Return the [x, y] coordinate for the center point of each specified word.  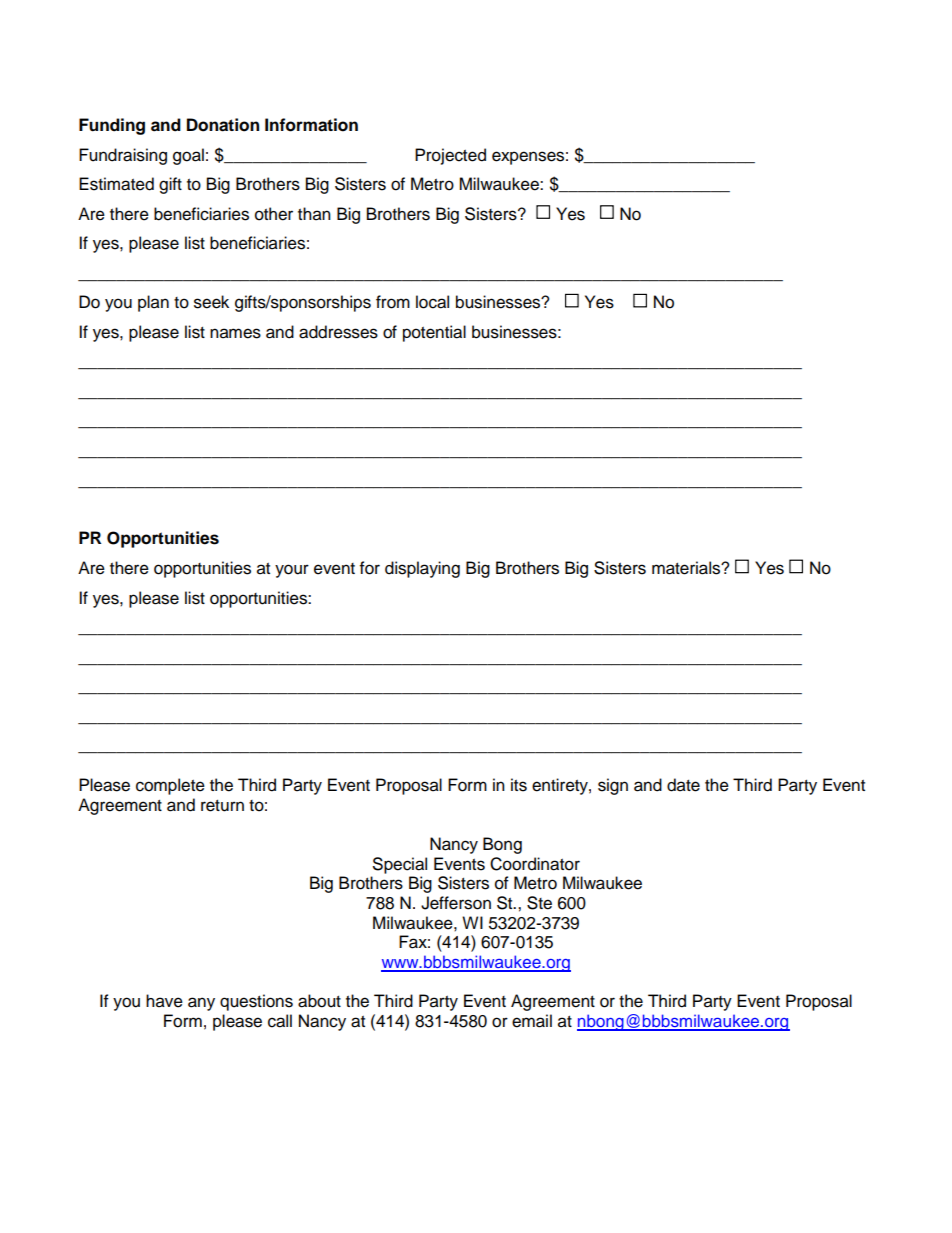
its [519, 785]
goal [188, 156]
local [432, 302]
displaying [422, 569]
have [164, 1001]
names [235, 333]
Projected [450, 156]
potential [434, 333]
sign [613, 786]
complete [170, 786]
